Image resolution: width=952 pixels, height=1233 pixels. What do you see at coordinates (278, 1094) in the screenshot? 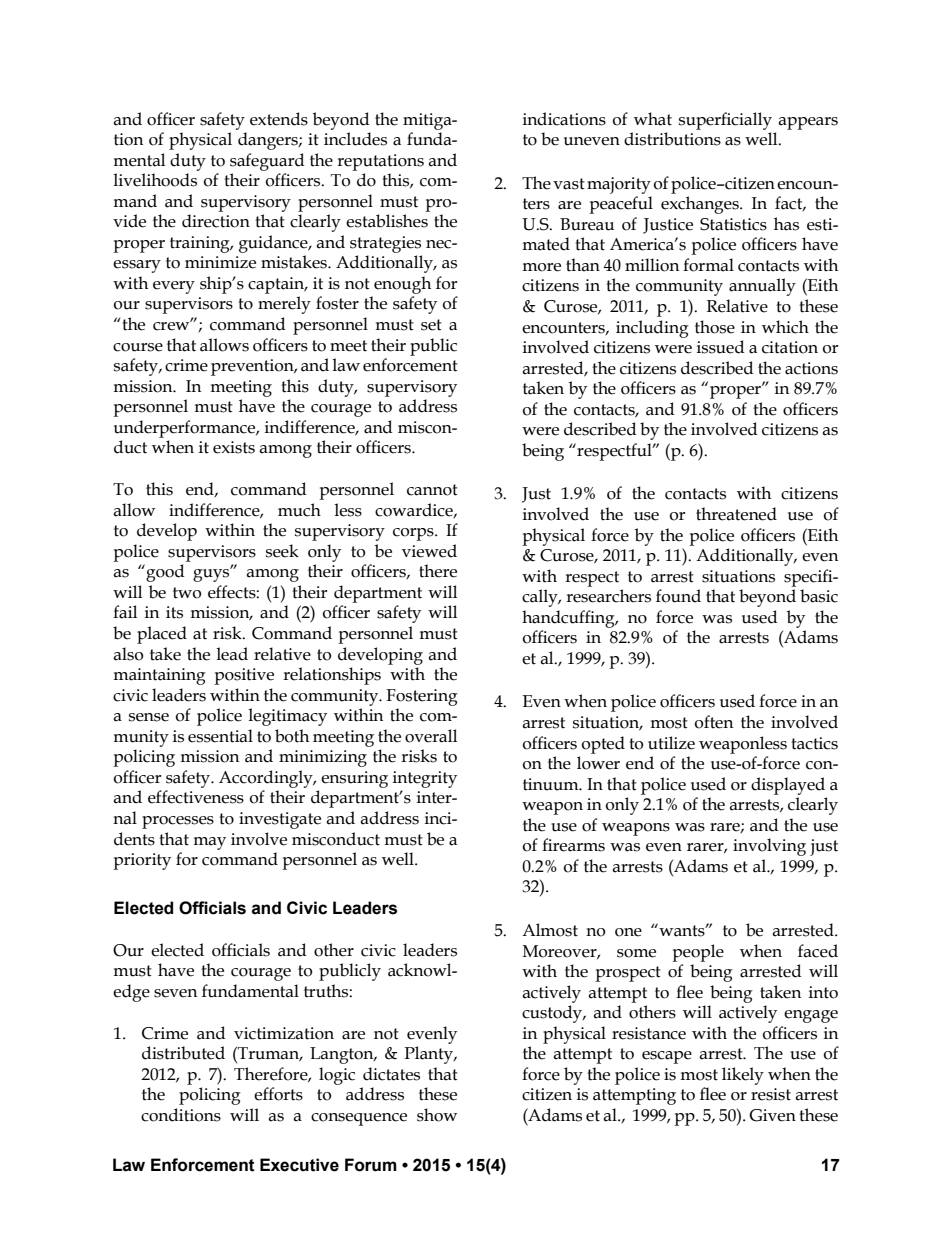
I see `efforts` at bounding box center [278, 1094].
